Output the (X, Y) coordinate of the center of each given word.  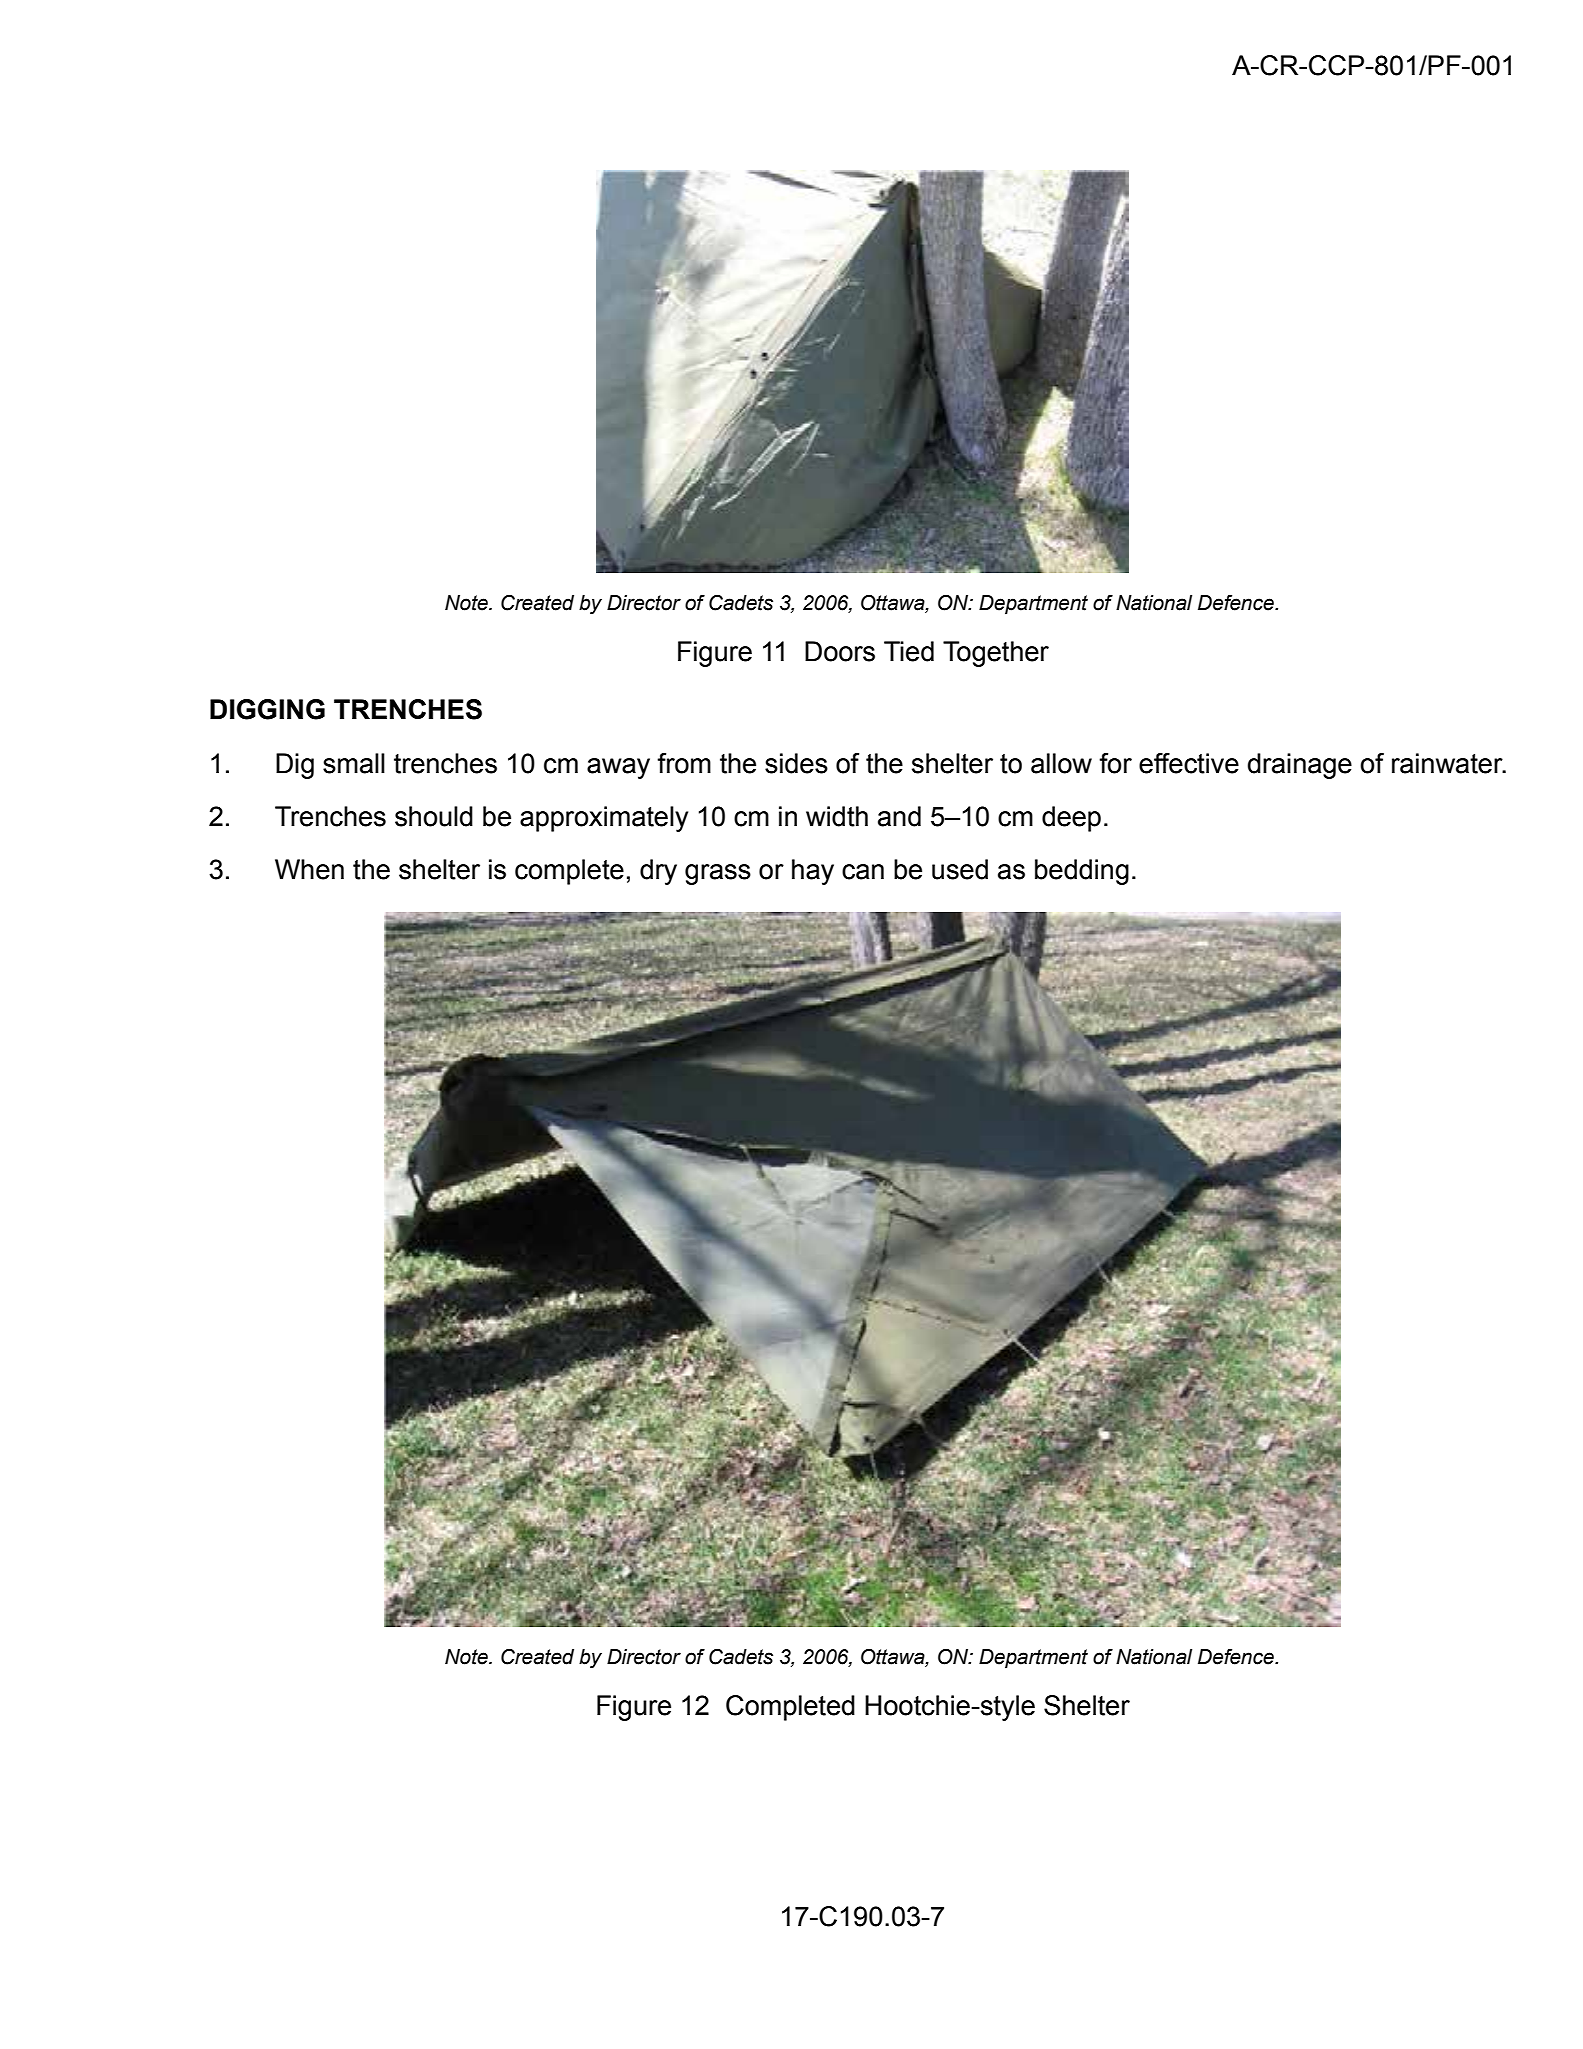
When (309, 869)
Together (996, 654)
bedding (1082, 872)
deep (1071, 819)
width (837, 816)
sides (796, 763)
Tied (909, 651)
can (863, 872)
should (434, 816)
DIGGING (267, 709)
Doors (840, 651)
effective (1189, 763)
